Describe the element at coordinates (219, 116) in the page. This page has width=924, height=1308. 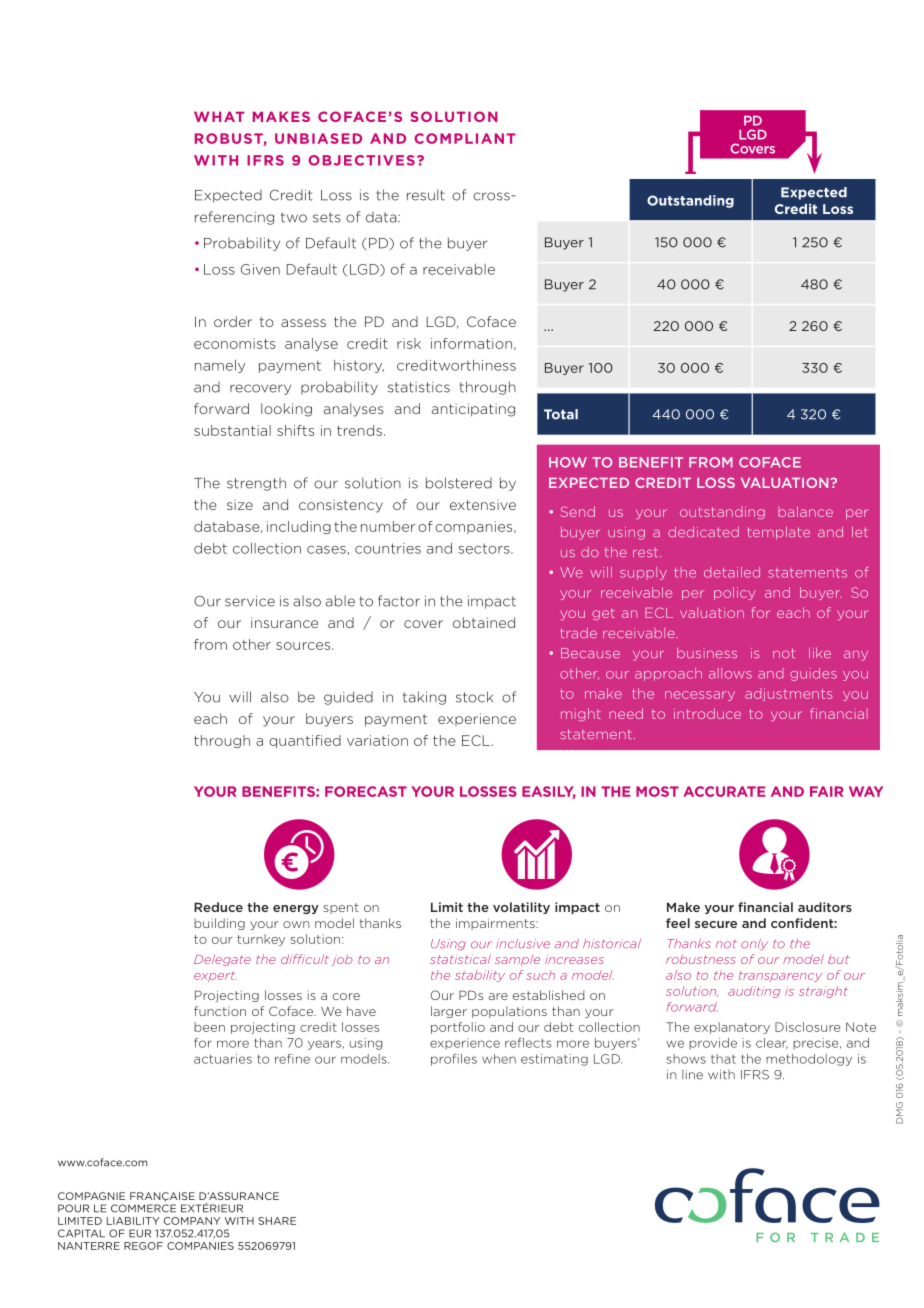
I see `WHAT` at that location.
